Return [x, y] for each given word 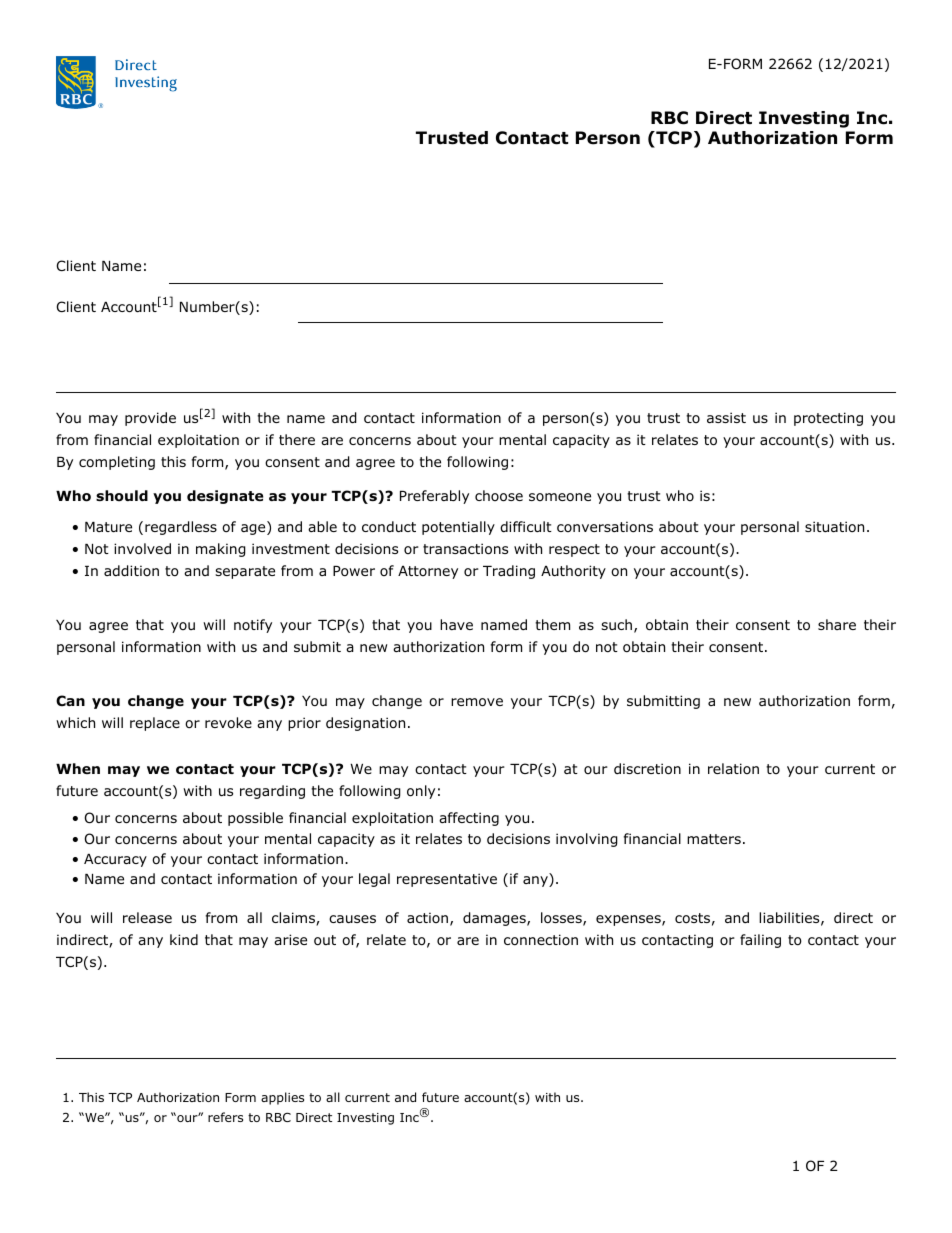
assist [726, 417]
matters [714, 839]
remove [477, 702]
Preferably [434, 497]
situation [834, 527]
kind [184, 939]
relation [733, 768]
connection [541, 940]
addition [131, 571]
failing [760, 941]
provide [150, 419]
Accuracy [115, 860]
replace [155, 724]
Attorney [428, 572]
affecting [469, 819]
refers [225, 1117]
